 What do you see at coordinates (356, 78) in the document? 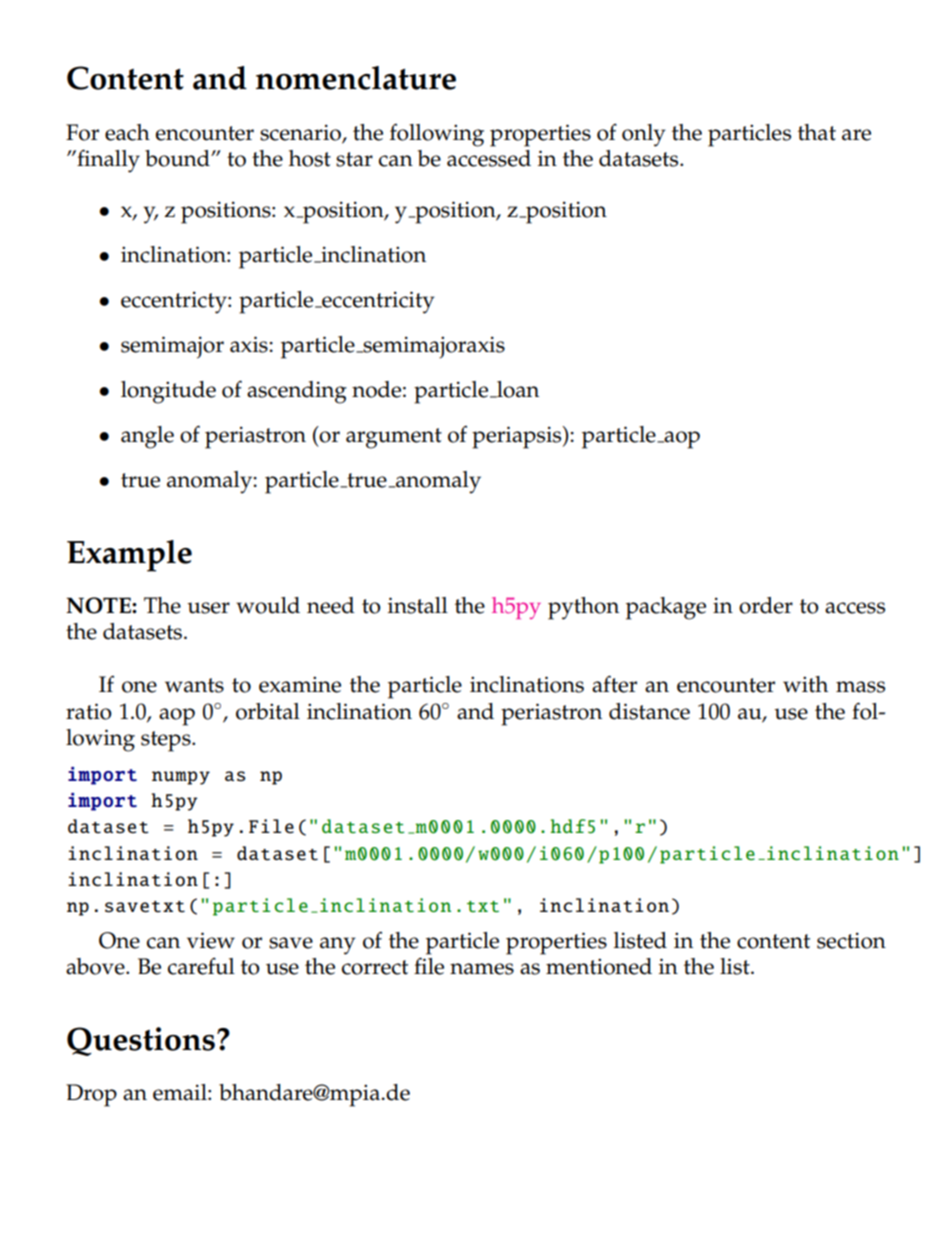
I see `nomenclature` at bounding box center [356, 78].
